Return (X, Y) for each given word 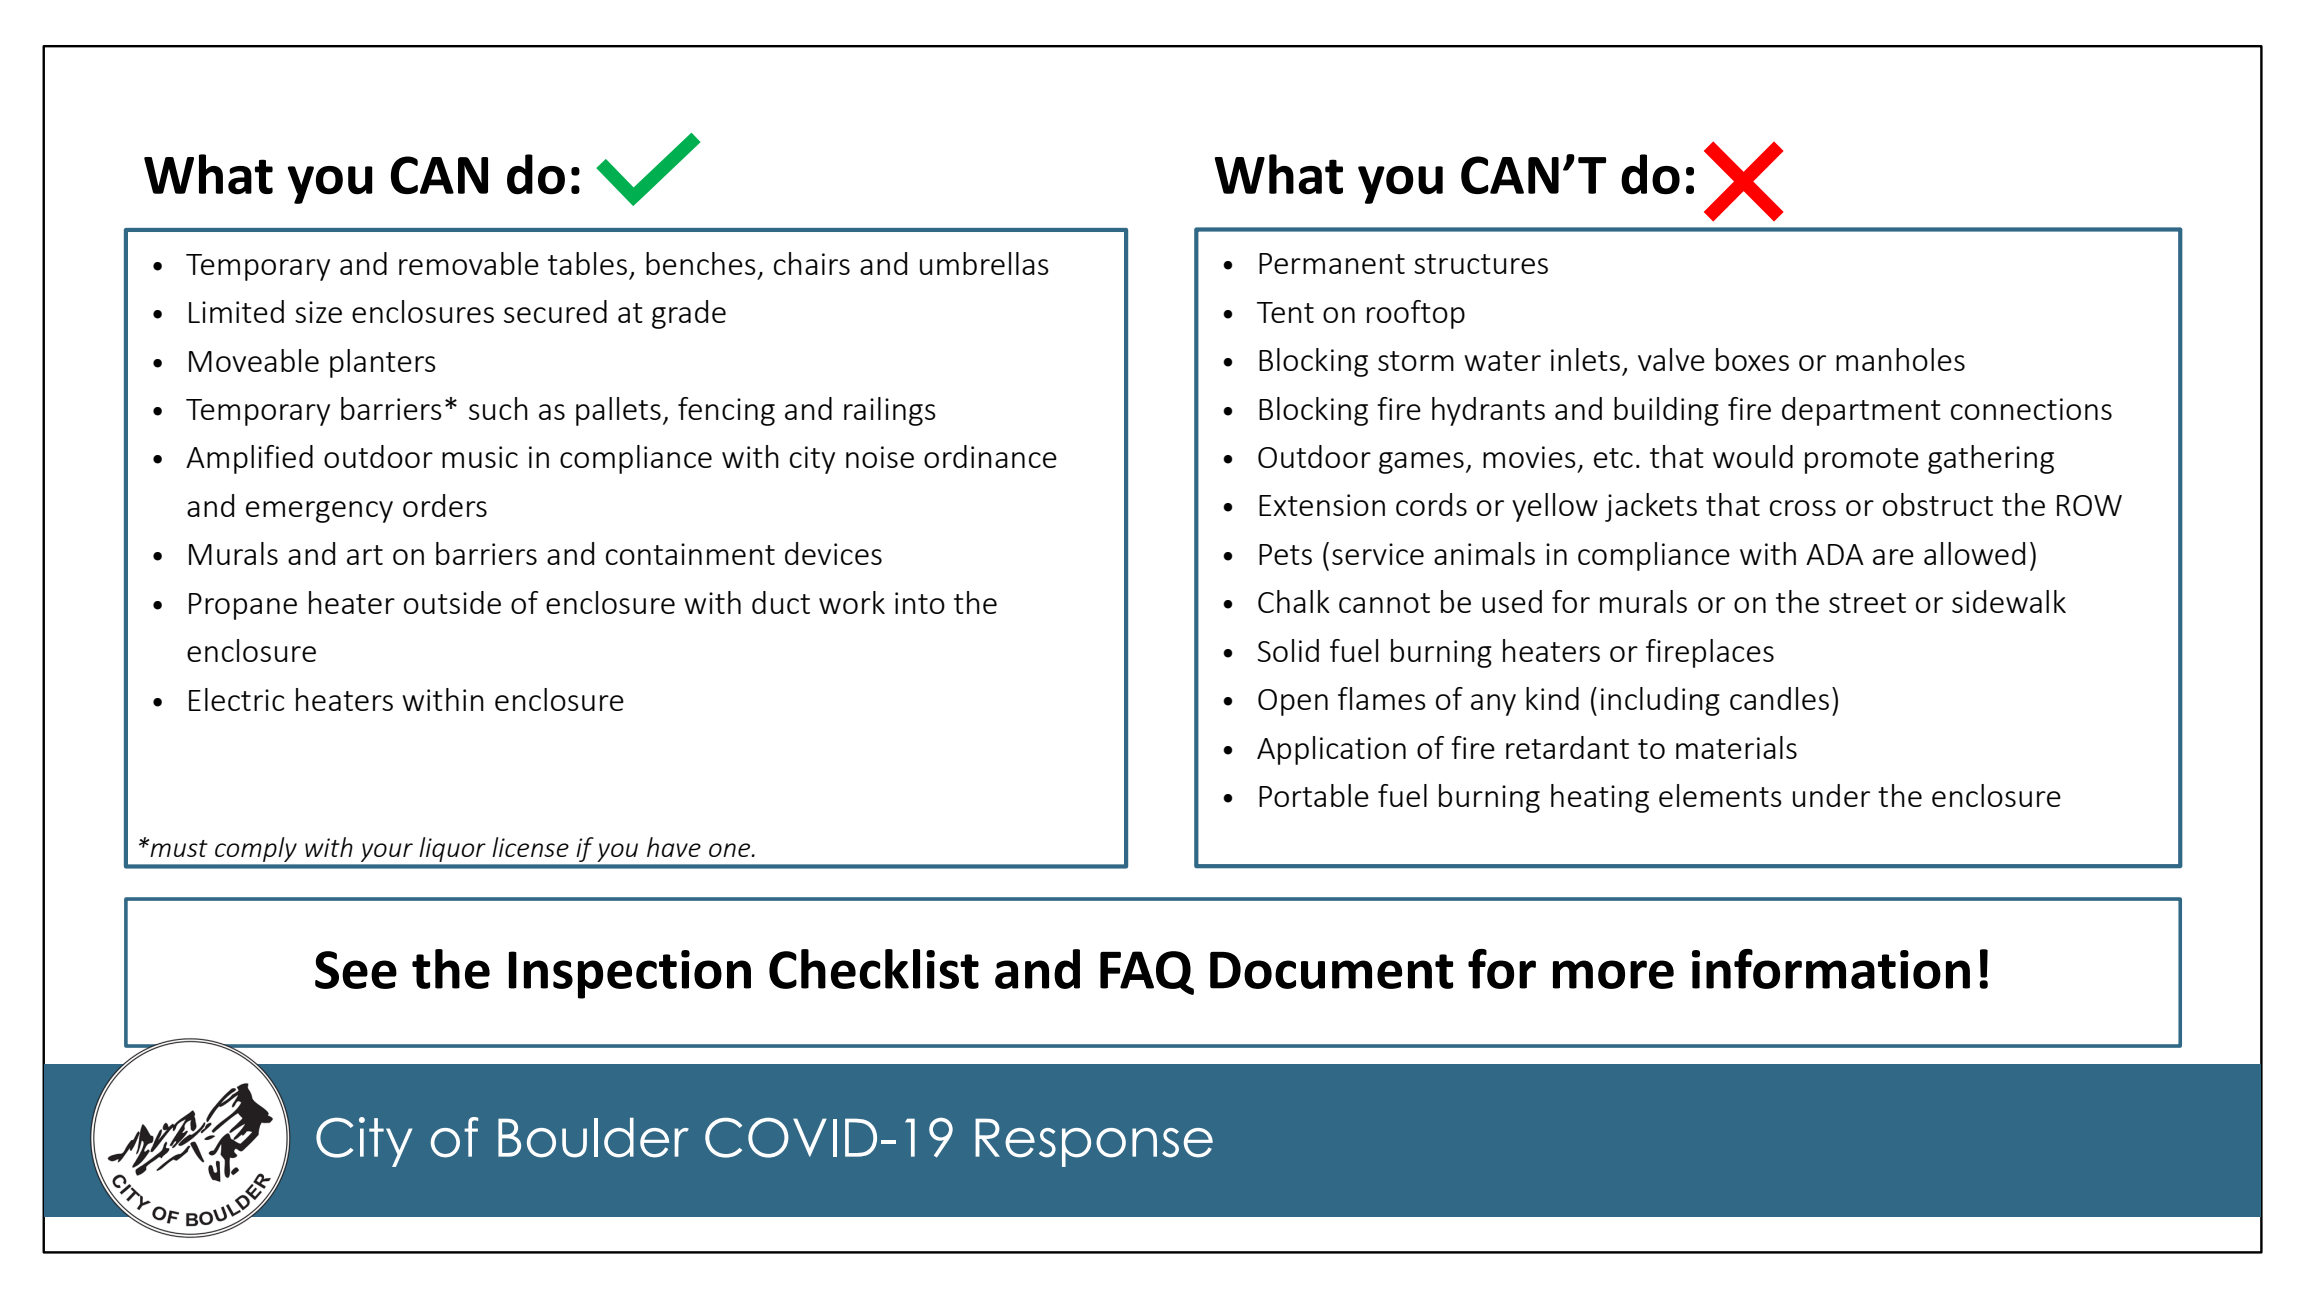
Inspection (630, 974)
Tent (1285, 312)
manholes (1900, 359)
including (1660, 701)
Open (1293, 702)
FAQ (1147, 973)
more (1613, 974)
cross (1803, 508)
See (356, 970)
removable (469, 263)
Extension (1322, 505)
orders (445, 505)
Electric (236, 699)
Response (1094, 1142)
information (1831, 969)
